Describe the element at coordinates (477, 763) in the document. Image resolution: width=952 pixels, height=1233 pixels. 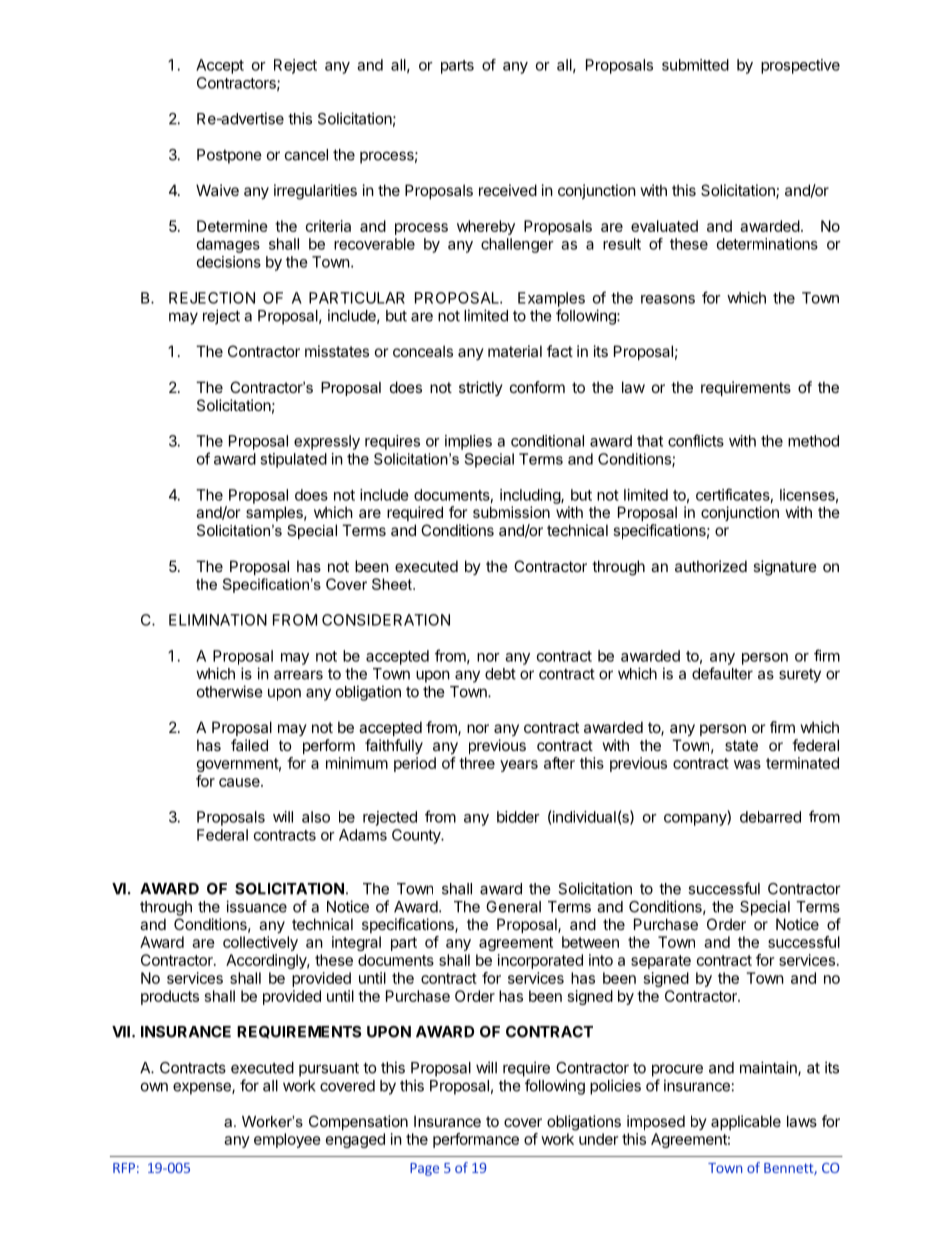
I see `three` at that location.
